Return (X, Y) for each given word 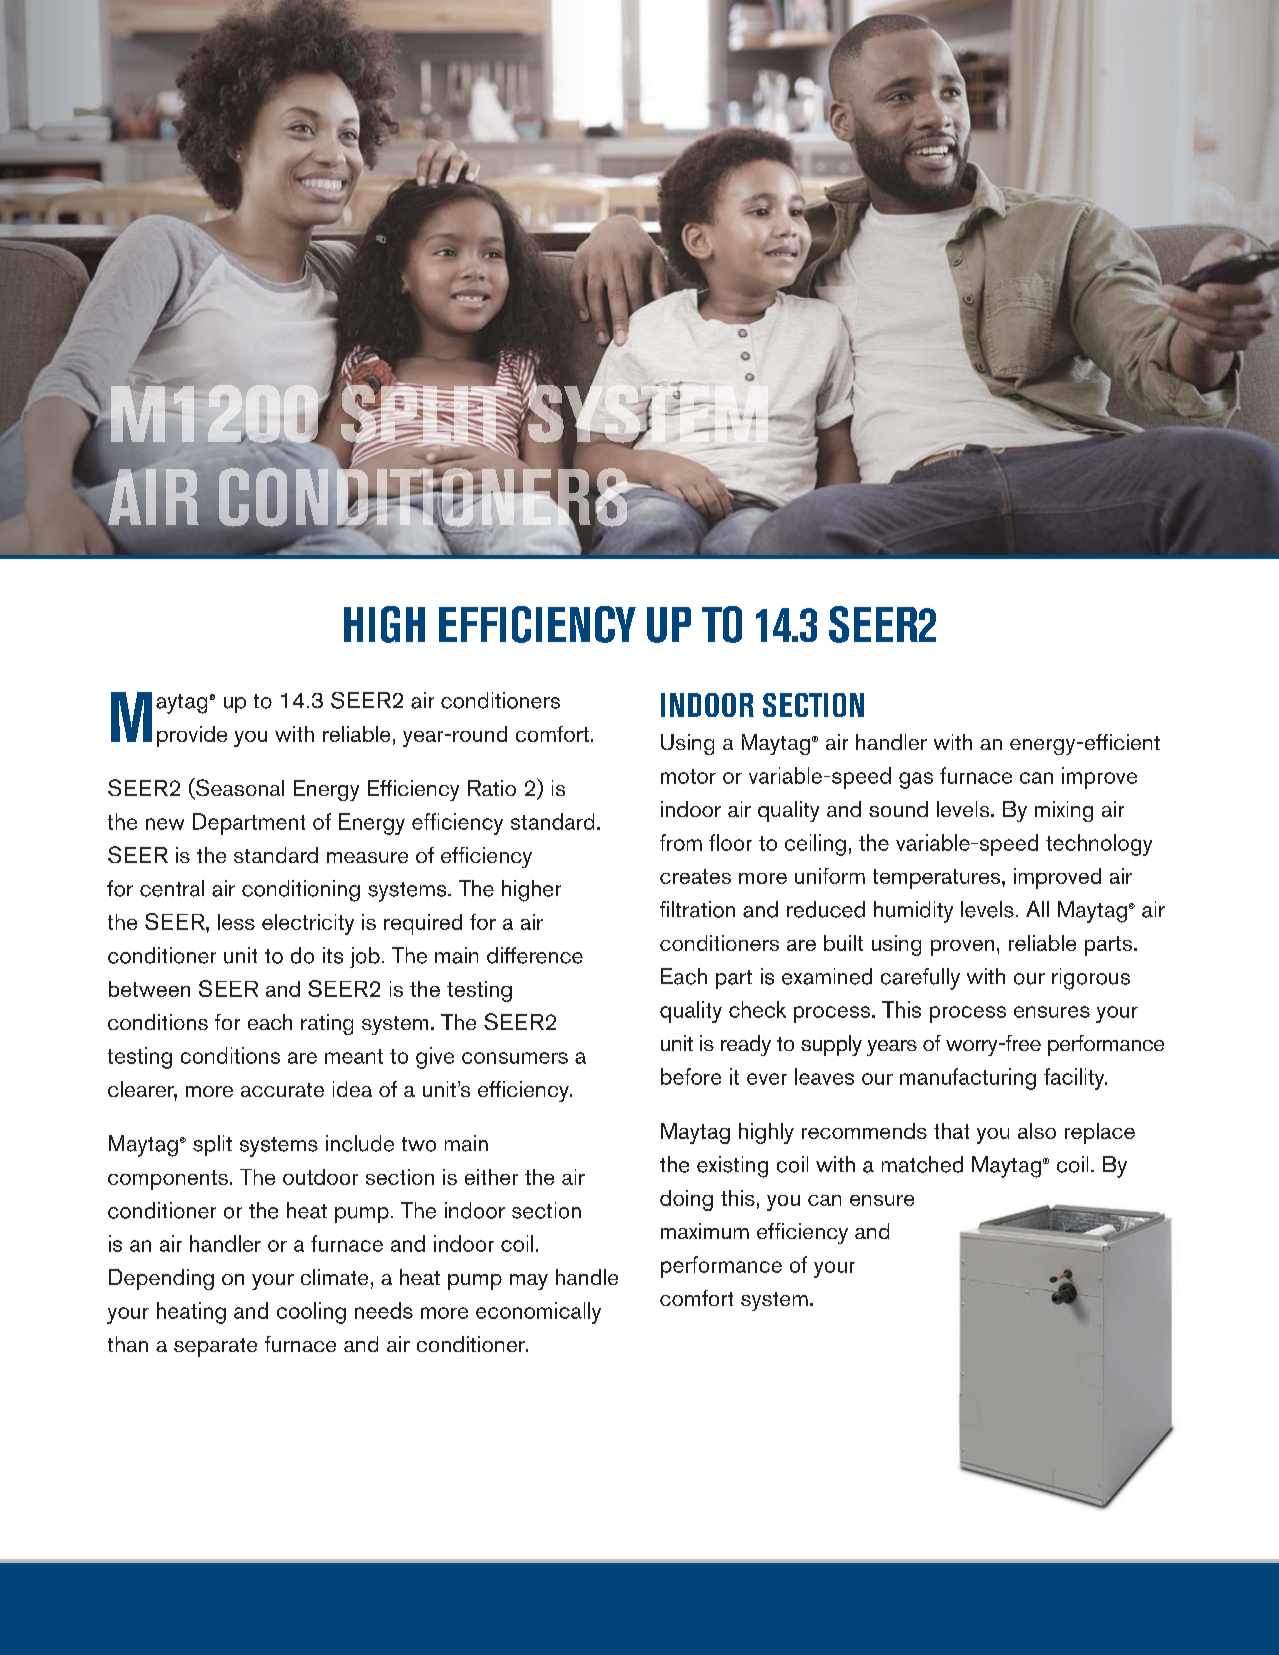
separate (215, 1347)
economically (538, 1313)
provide (192, 736)
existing (732, 1167)
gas (916, 780)
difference (535, 955)
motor (688, 776)
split (212, 1145)
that (951, 1131)
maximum (705, 1231)
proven (962, 948)
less (236, 922)
